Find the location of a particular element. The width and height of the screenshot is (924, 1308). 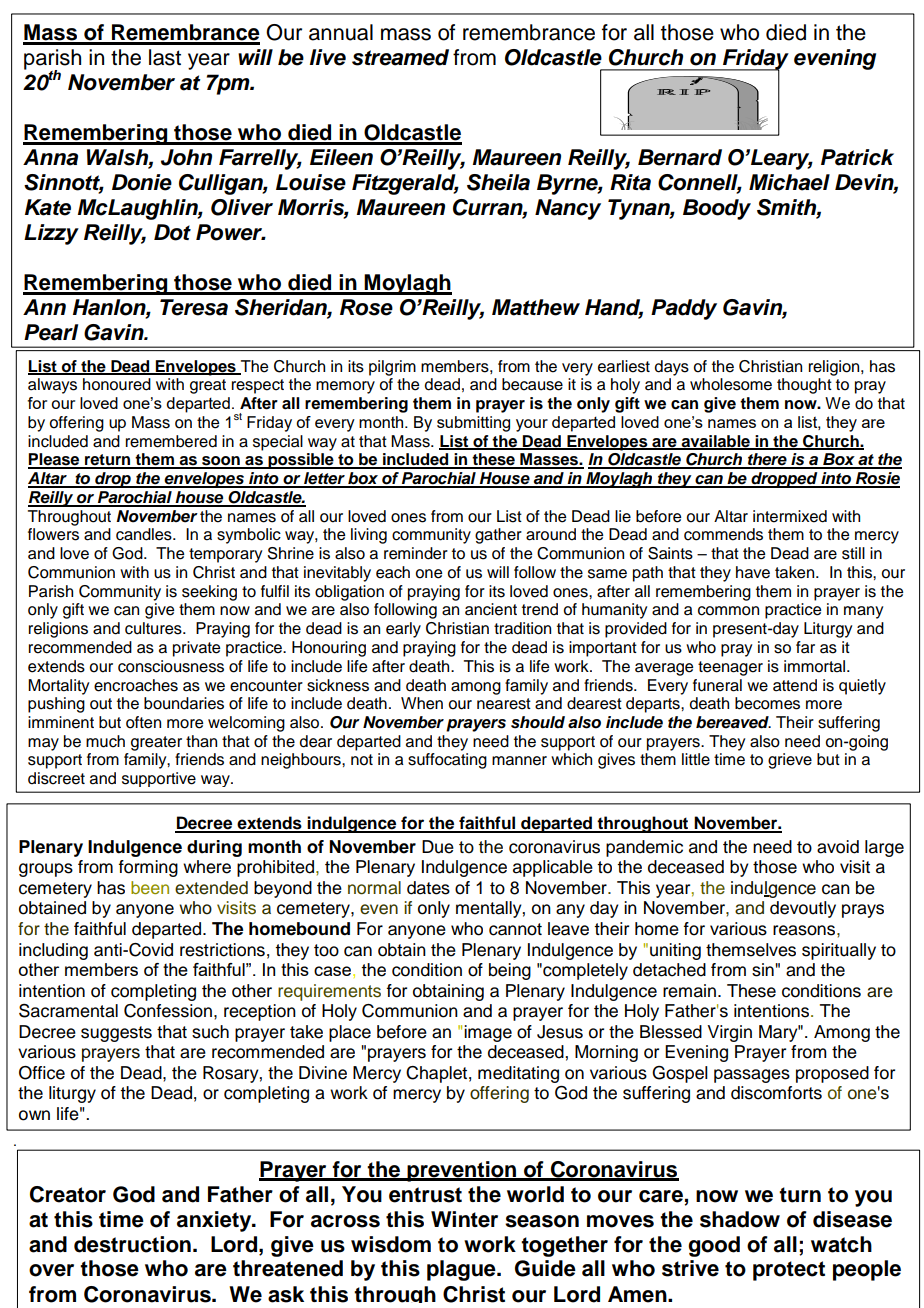

last is located at coordinates (165, 57).
